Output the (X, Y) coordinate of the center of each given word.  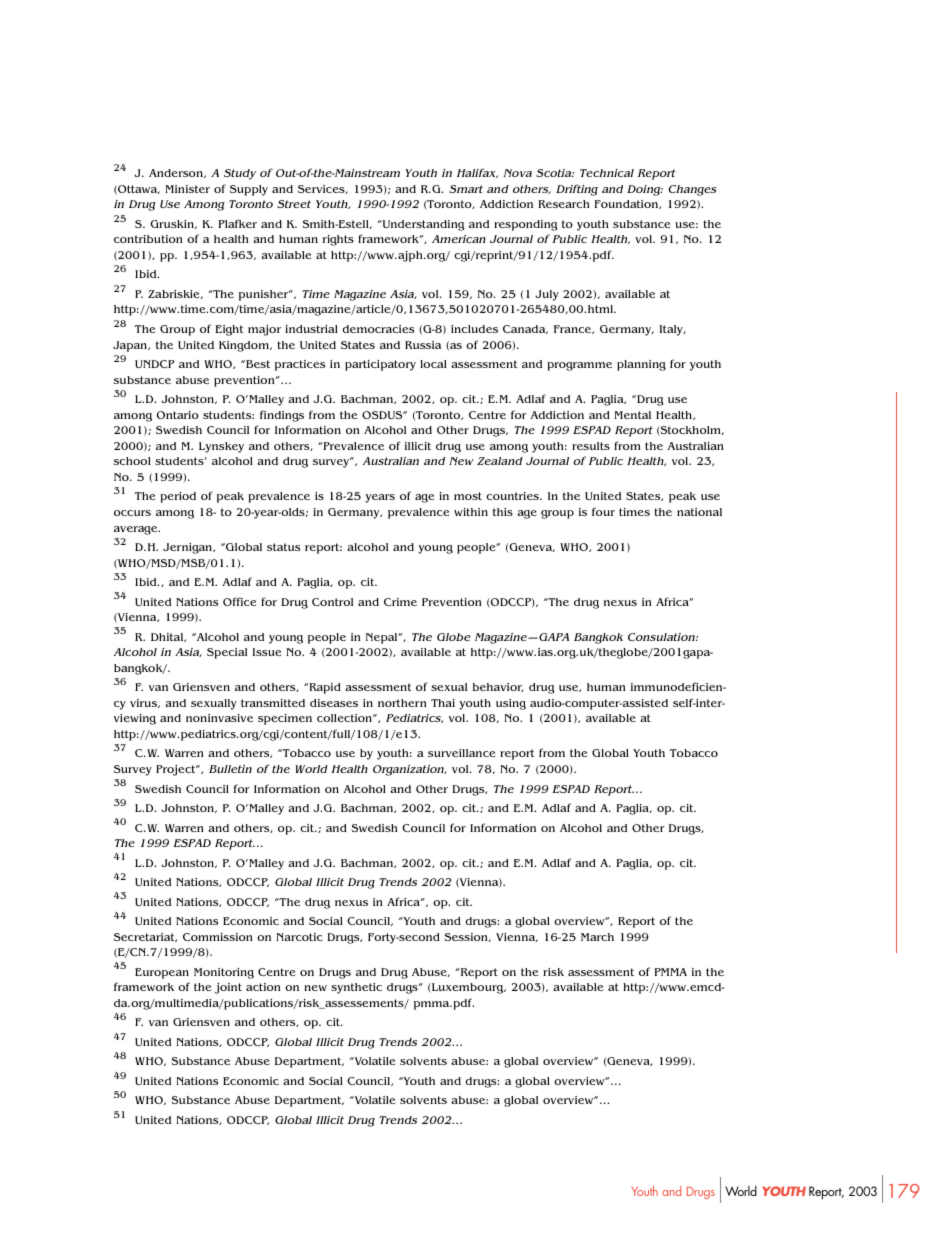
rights (338, 240)
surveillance (461, 753)
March (597, 937)
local (433, 364)
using (511, 704)
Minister (188, 189)
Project (177, 770)
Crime (400, 602)
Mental (633, 415)
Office (239, 601)
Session (467, 937)
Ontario (178, 415)
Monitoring (224, 973)
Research (564, 204)
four (603, 511)
